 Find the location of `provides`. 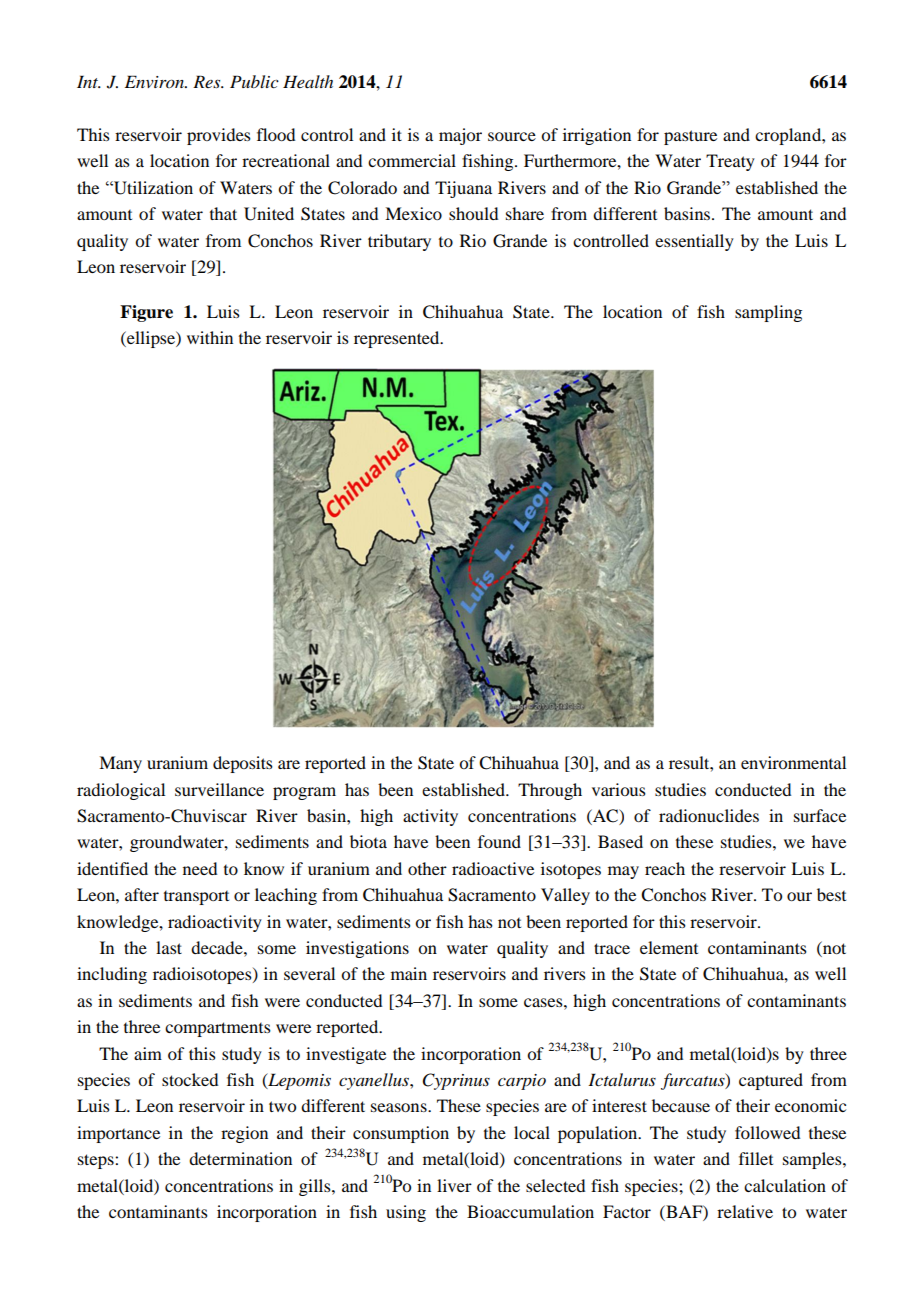

provides is located at coordinates (219, 136).
